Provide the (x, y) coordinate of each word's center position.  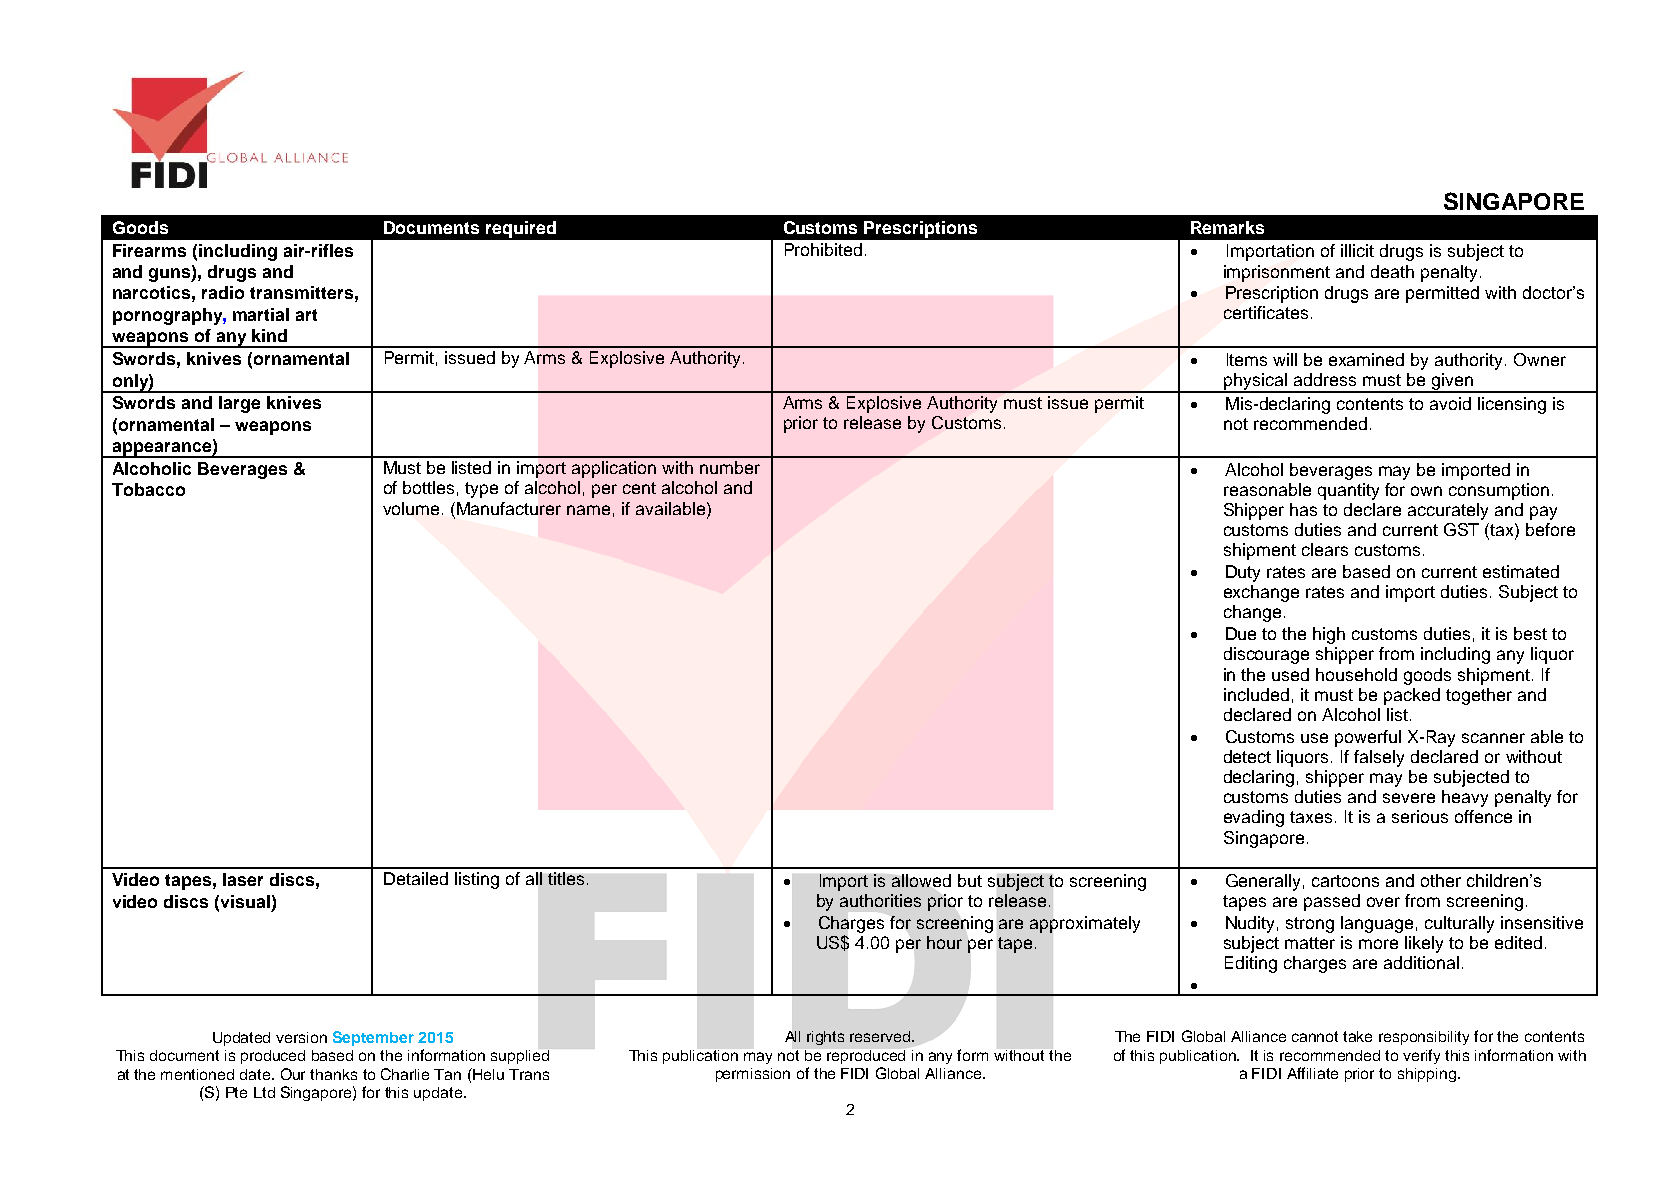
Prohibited (823, 249)
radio (223, 292)
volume (411, 508)
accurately (1448, 511)
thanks (333, 1074)
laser (243, 879)
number (730, 467)
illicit (1357, 250)
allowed (921, 880)
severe (1409, 798)
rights (825, 1038)
